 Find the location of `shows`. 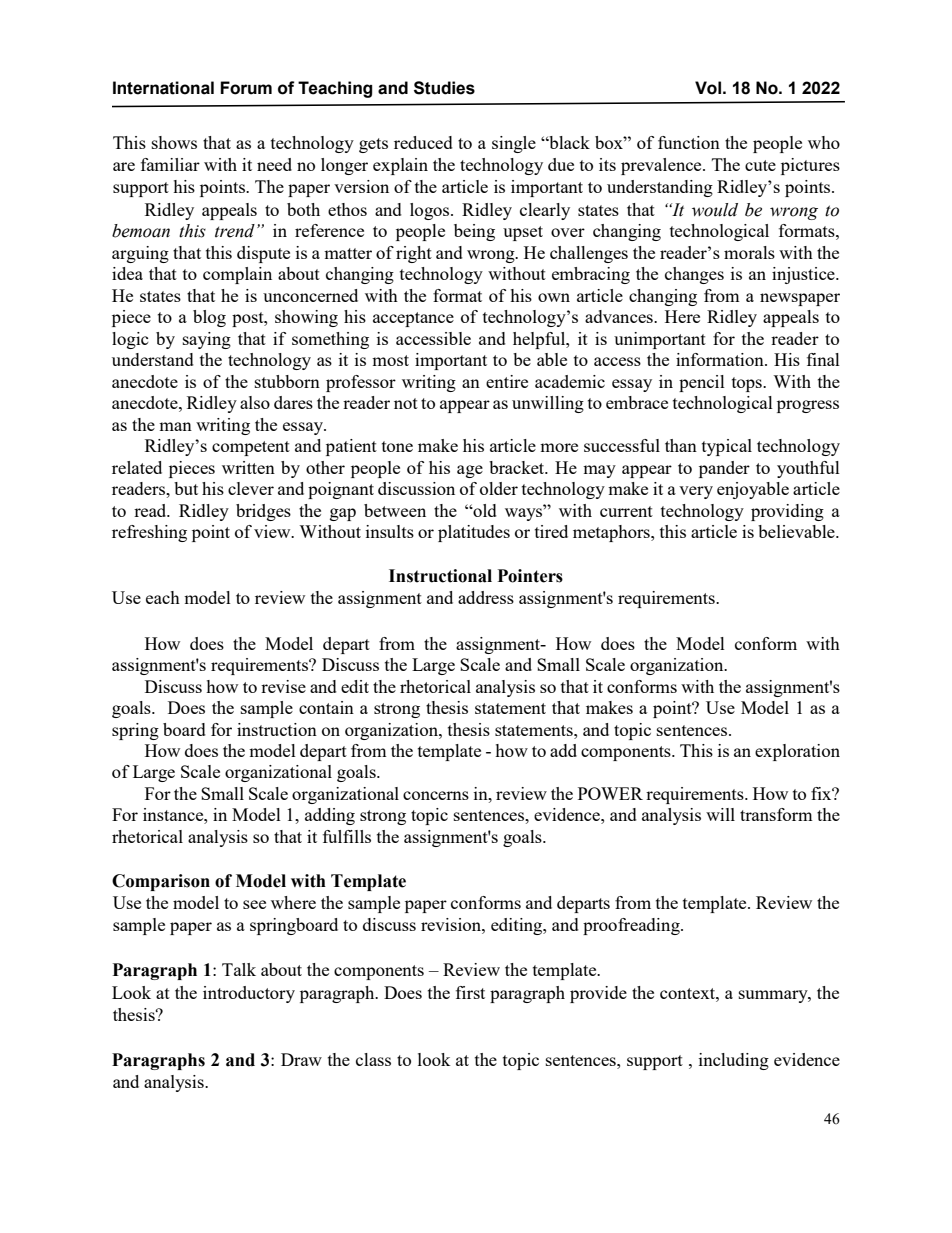

shows is located at coordinates (174, 142).
